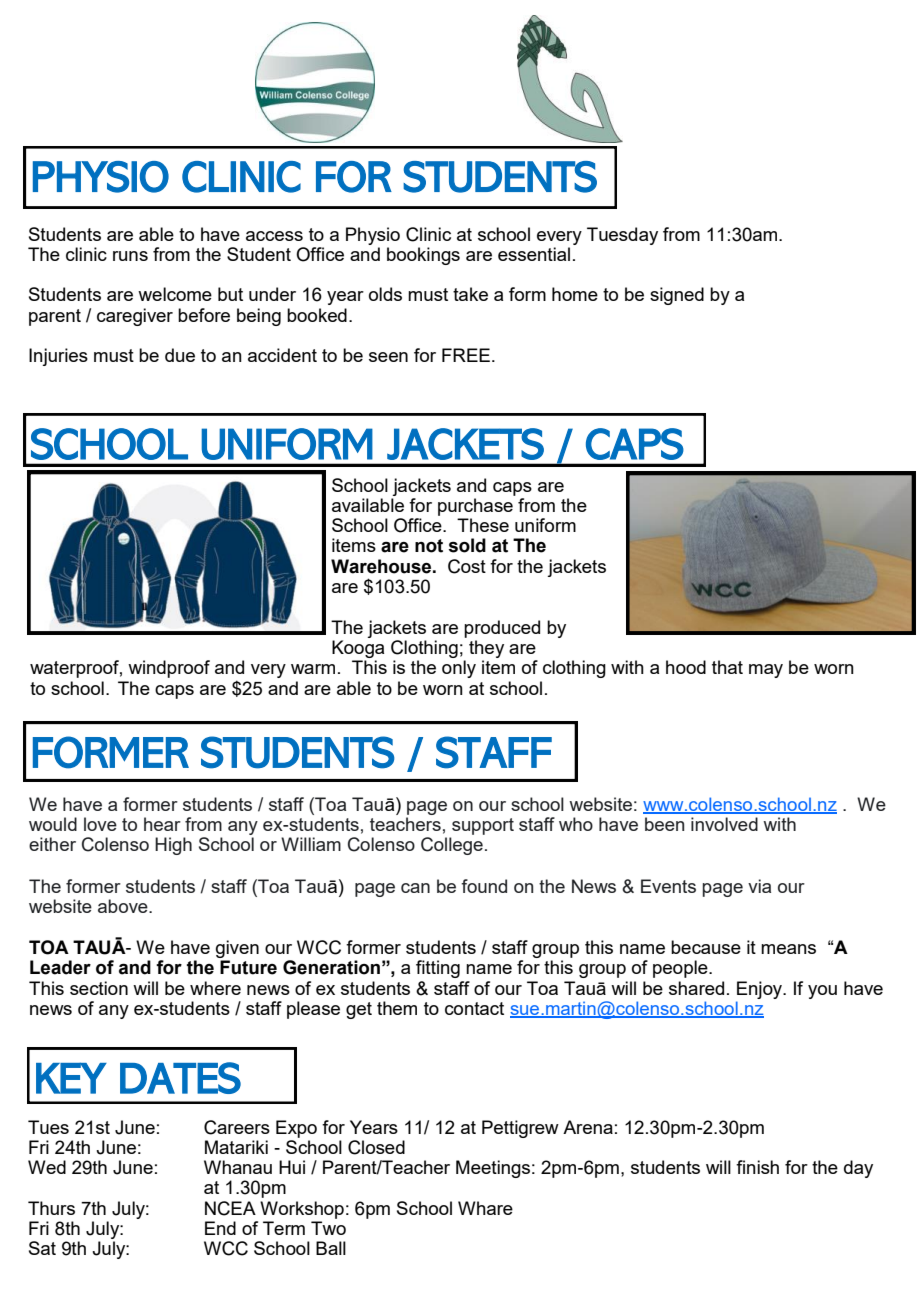 The width and height of the document is (924, 1308). What do you see at coordinates (130, 256) in the document?
I see `runs` at bounding box center [130, 256].
